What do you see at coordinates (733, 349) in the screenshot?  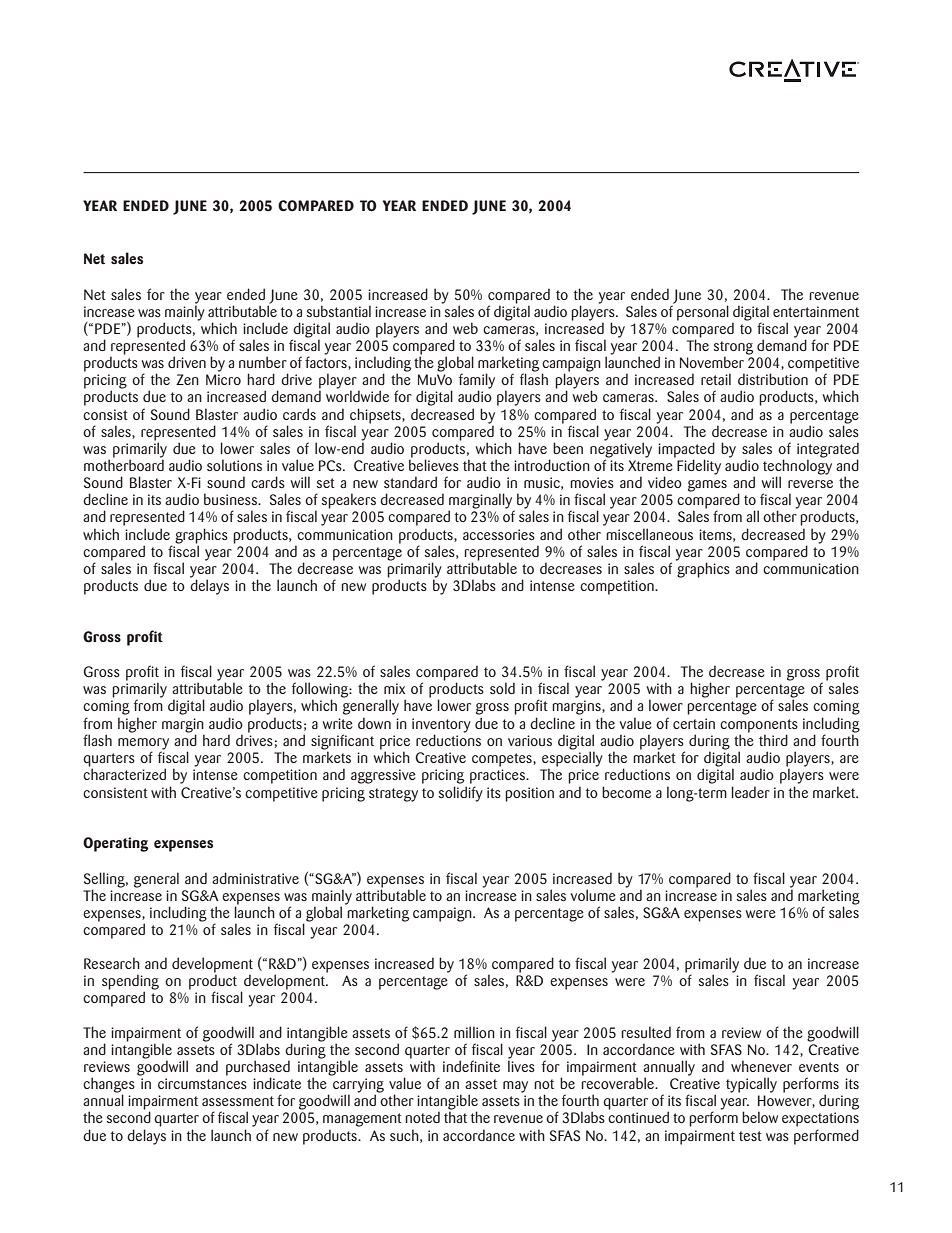 I see `strong` at bounding box center [733, 349].
